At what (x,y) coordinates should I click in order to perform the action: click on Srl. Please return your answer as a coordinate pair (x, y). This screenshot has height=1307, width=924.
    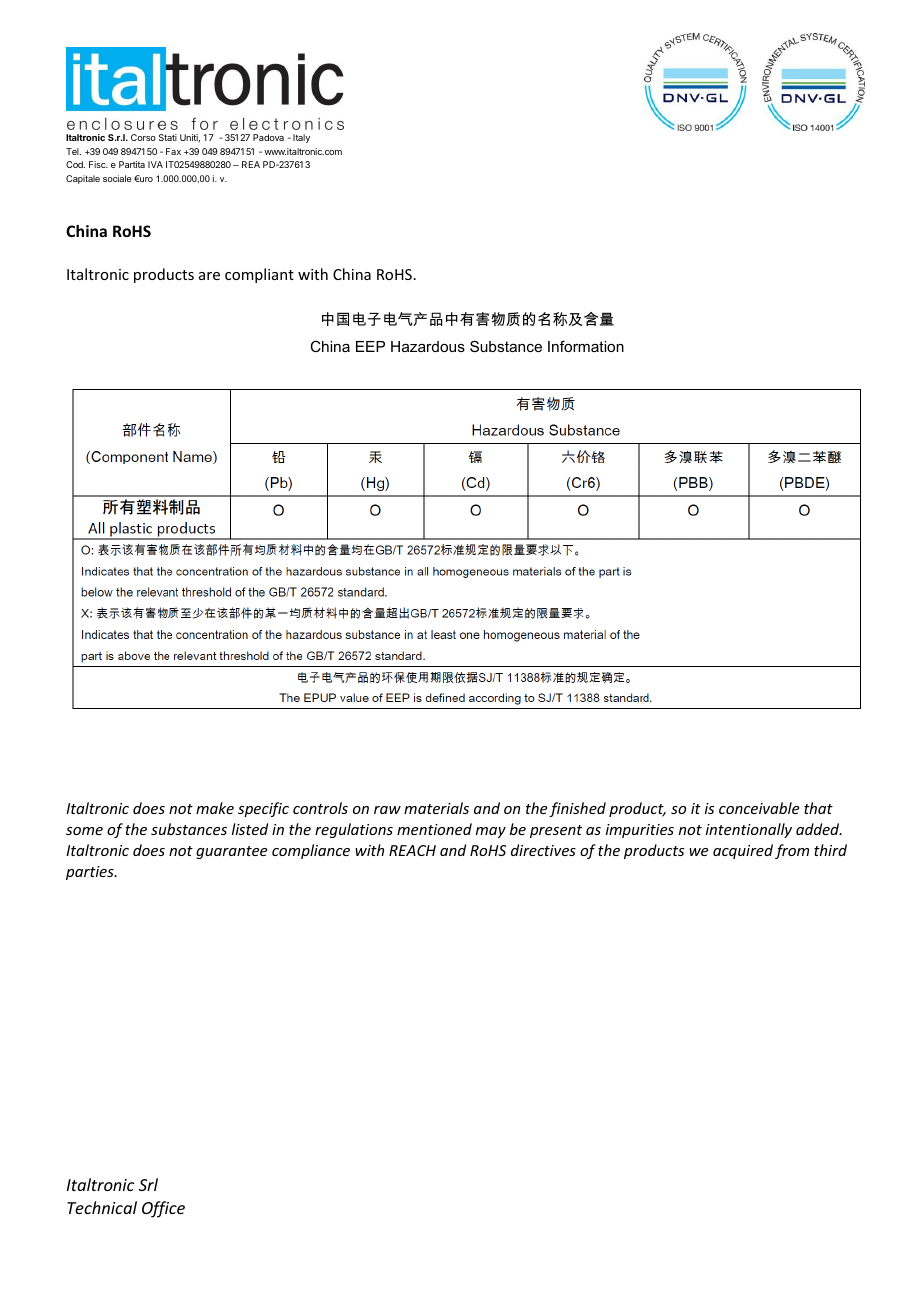
    Looking at the image, I should click on (148, 1184).
